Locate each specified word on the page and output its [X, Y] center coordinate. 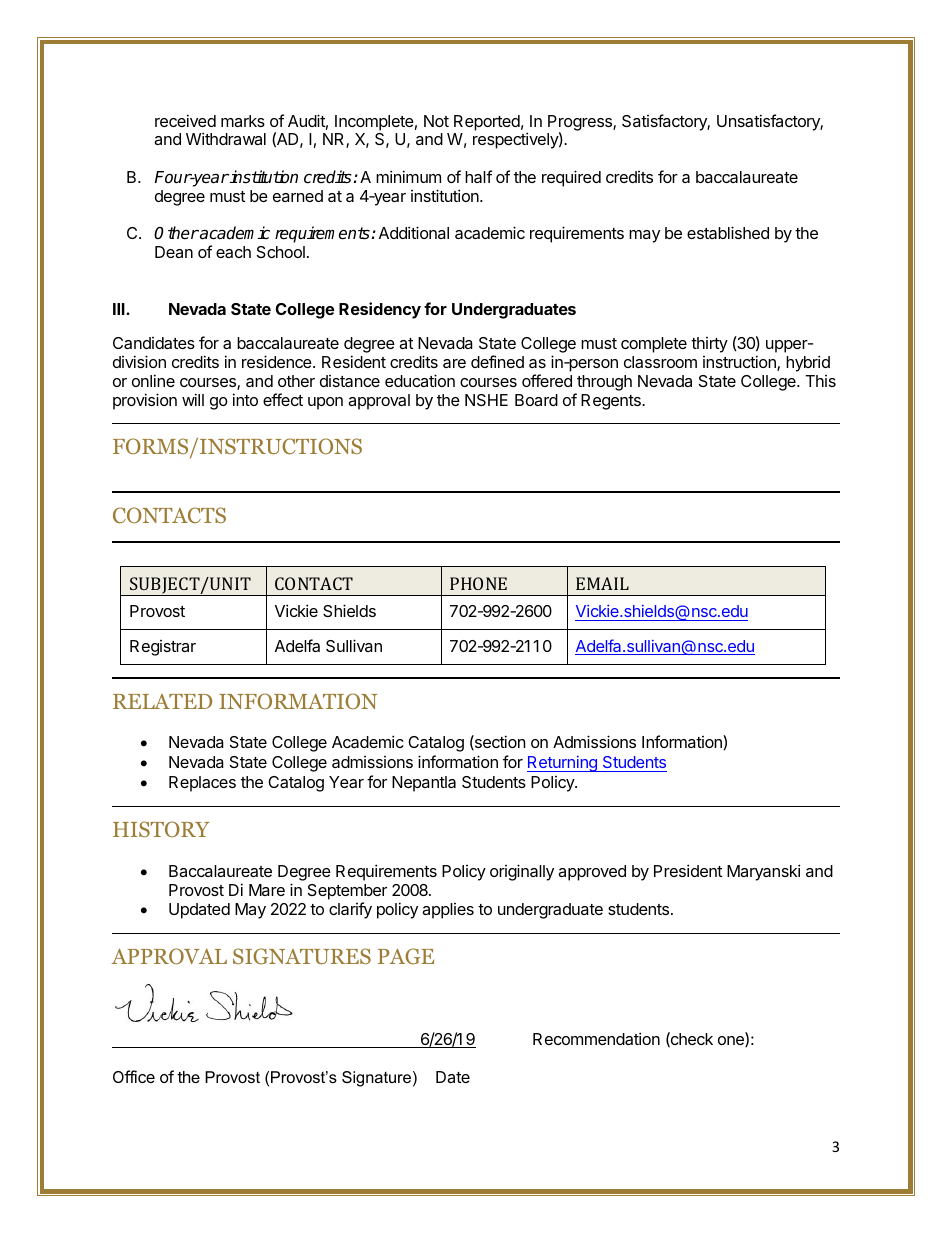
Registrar [163, 648]
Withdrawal [226, 138]
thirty [709, 345]
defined [497, 361]
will [193, 399]
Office [134, 1076]
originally [522, 872]
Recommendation [596, 1038]
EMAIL [602, 583]
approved [592, 873]
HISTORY [161, 829]
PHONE [478, 583]
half [478, 176]
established [728, 232]
